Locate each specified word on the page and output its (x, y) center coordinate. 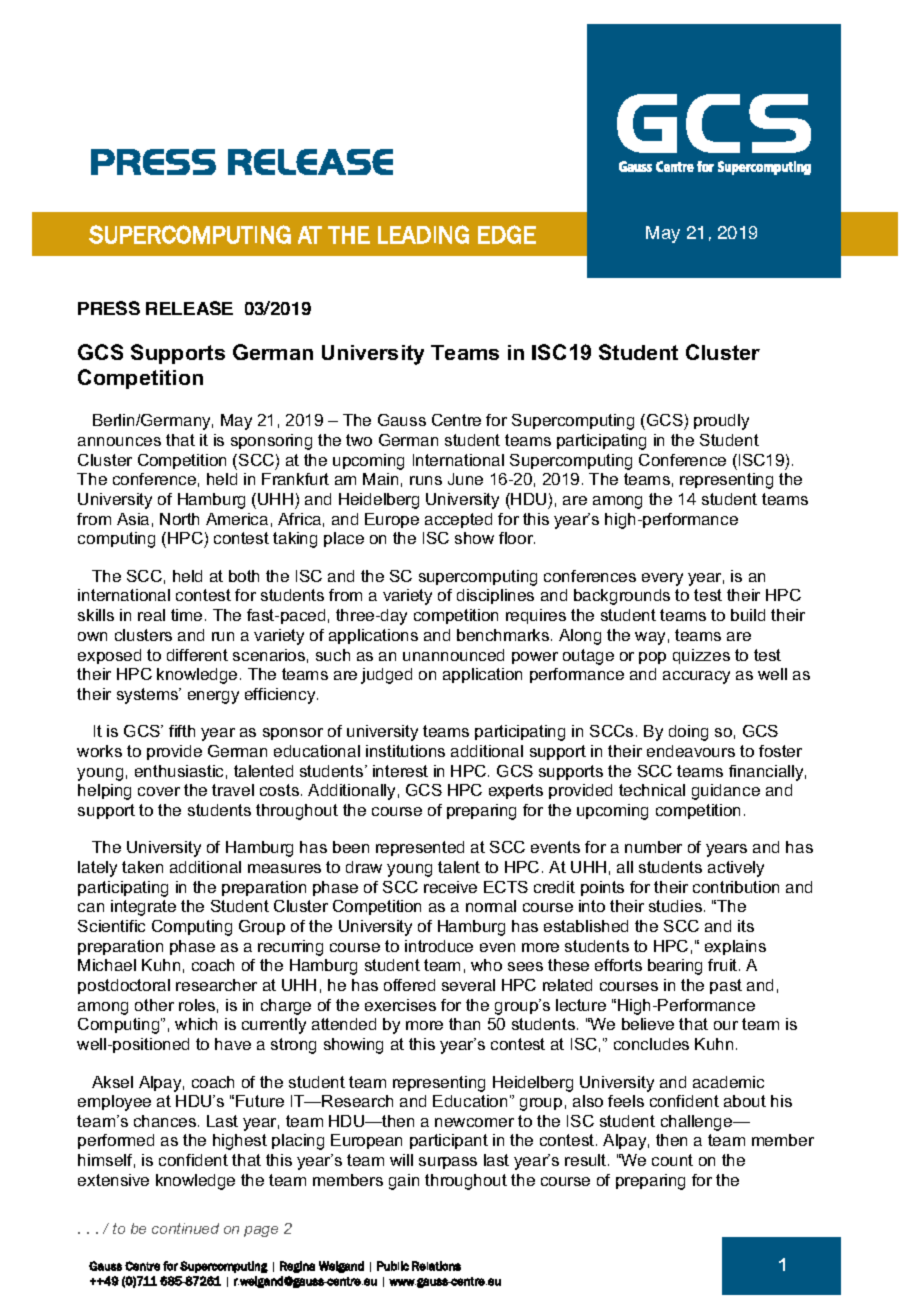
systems (149, 696)
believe (648, 1024)
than (464, 1024)
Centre (456, 420)
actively (736, 869)
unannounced (453, 655)
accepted (458, 520)
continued (185, 1228)
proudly (721, 422)
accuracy (696, 677)
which (196, 1024)
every (662, 579)
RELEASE (189, 308)
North (179, 519)
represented (420, 848)
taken (142, 867)
